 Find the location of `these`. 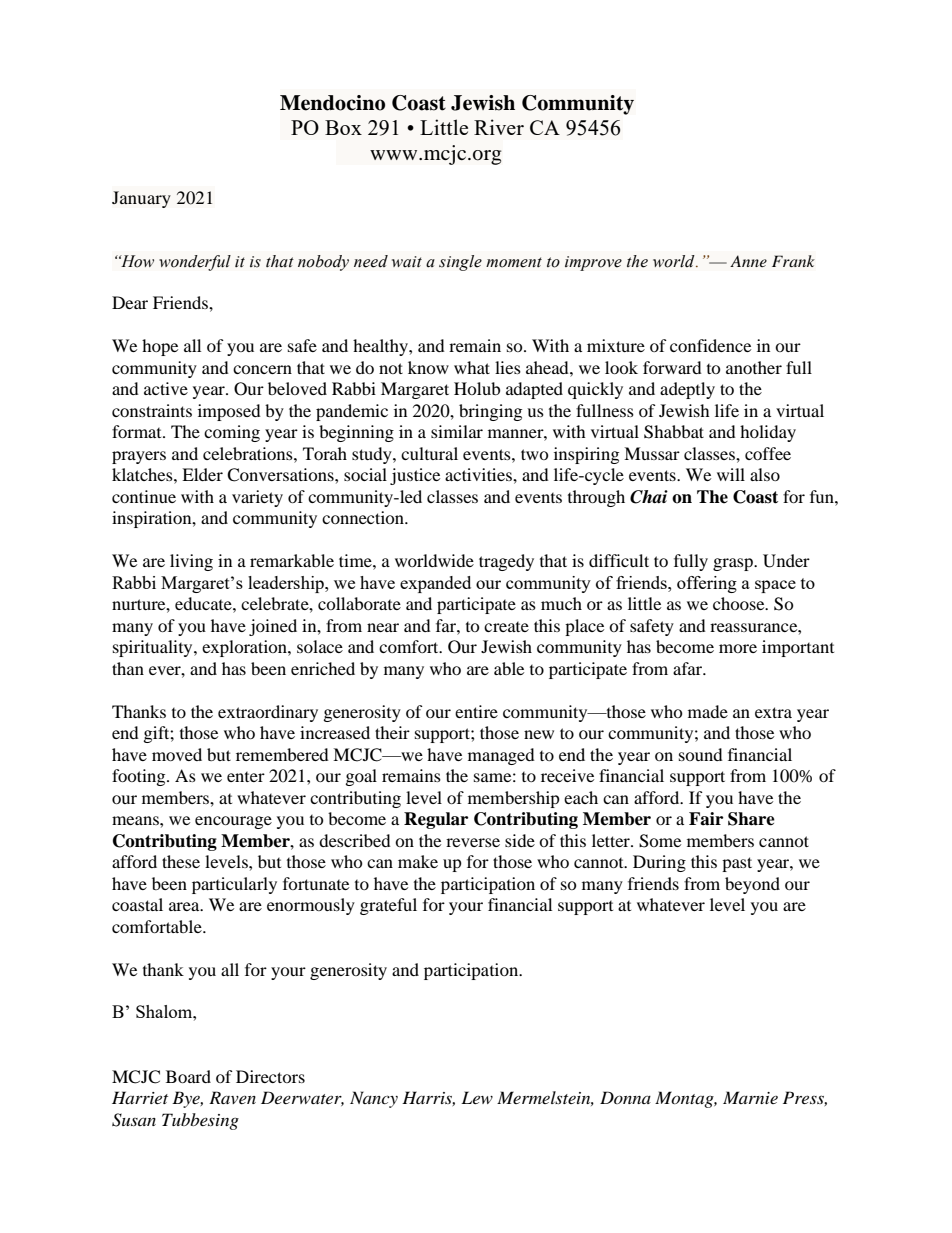

these is located at coordinates (181, 861).
